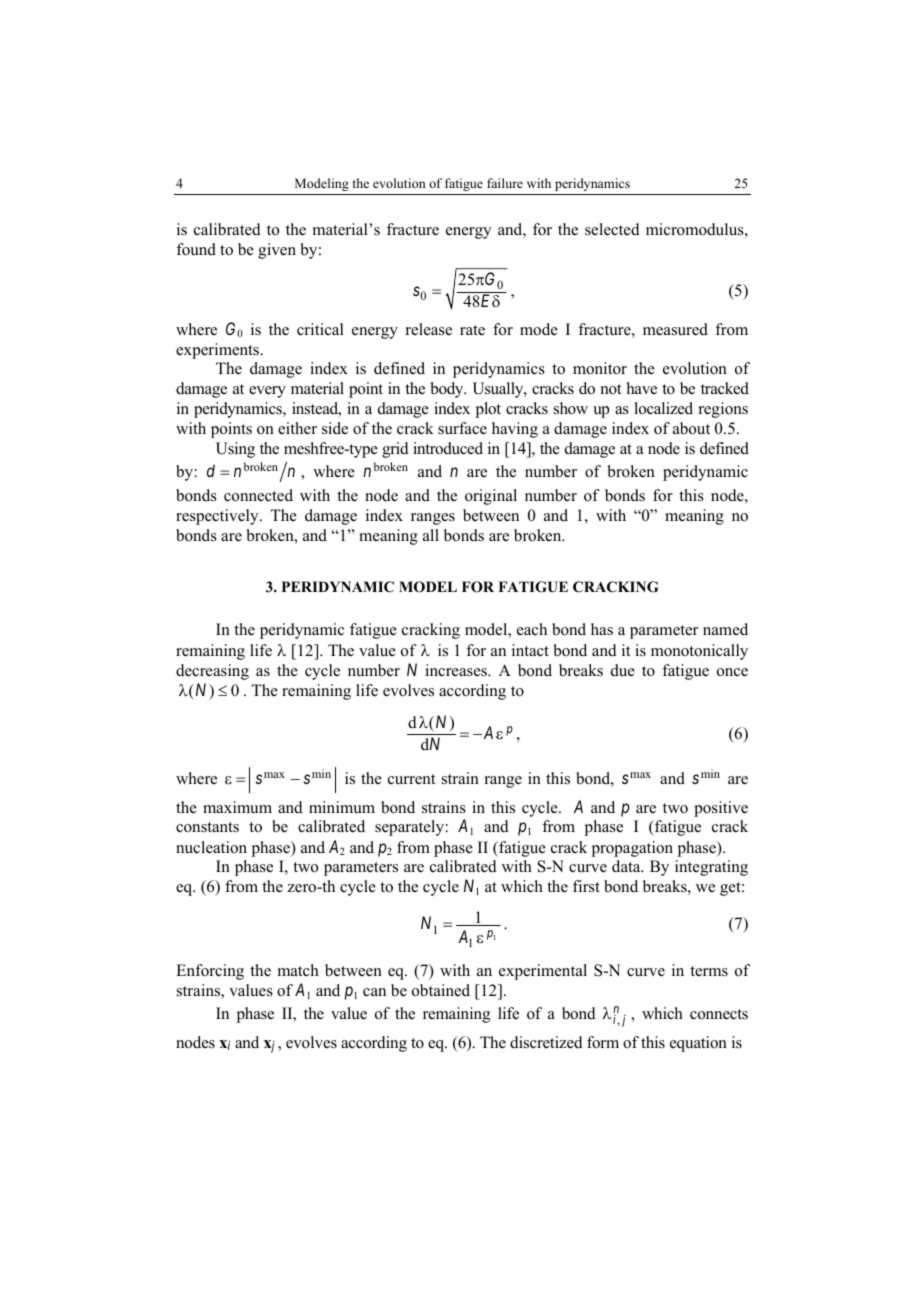 The height and width of the screenshot is (1308, 924). I want to click on match, so click(298, 970).
